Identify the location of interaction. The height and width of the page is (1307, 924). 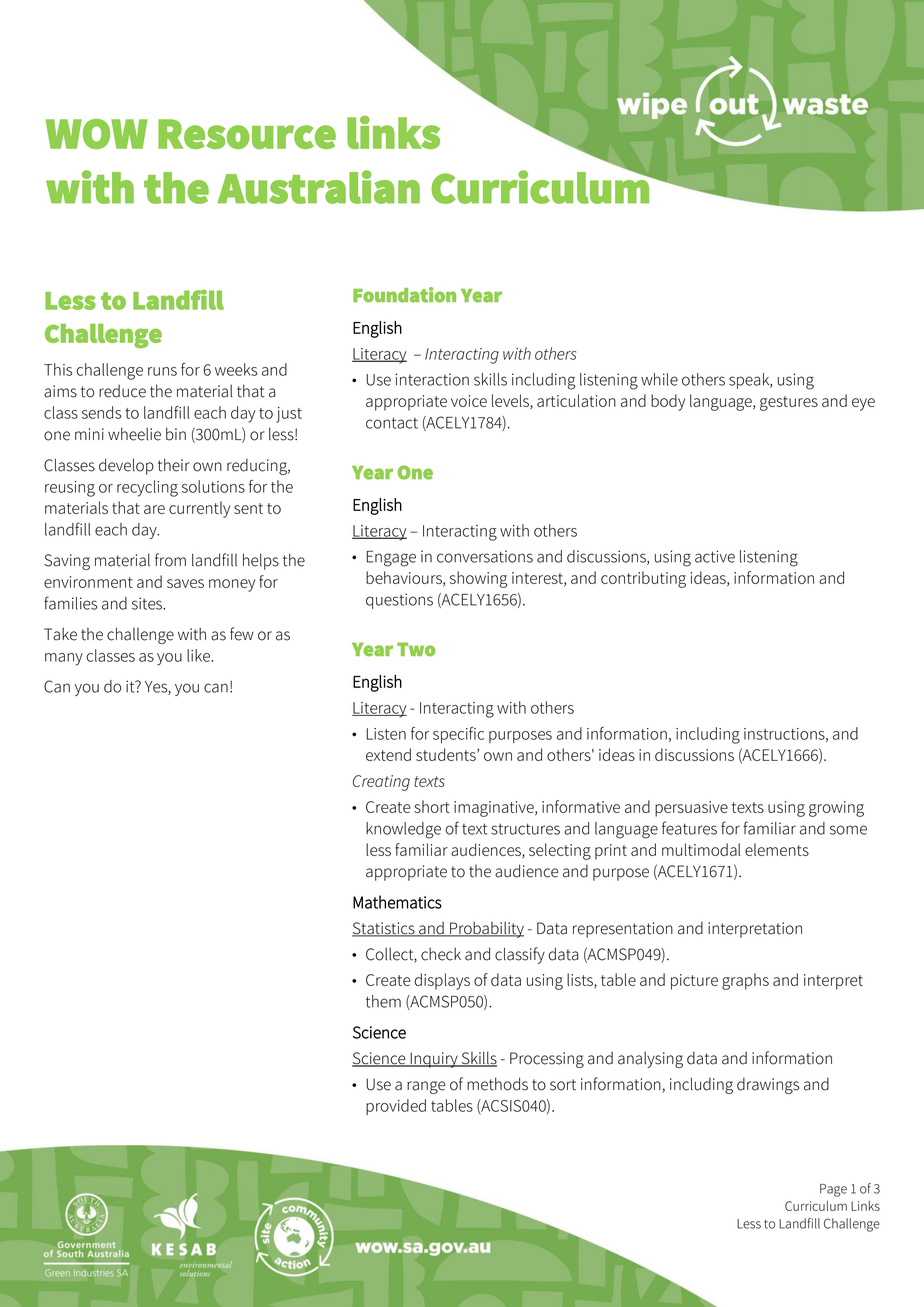
(432, 379).
